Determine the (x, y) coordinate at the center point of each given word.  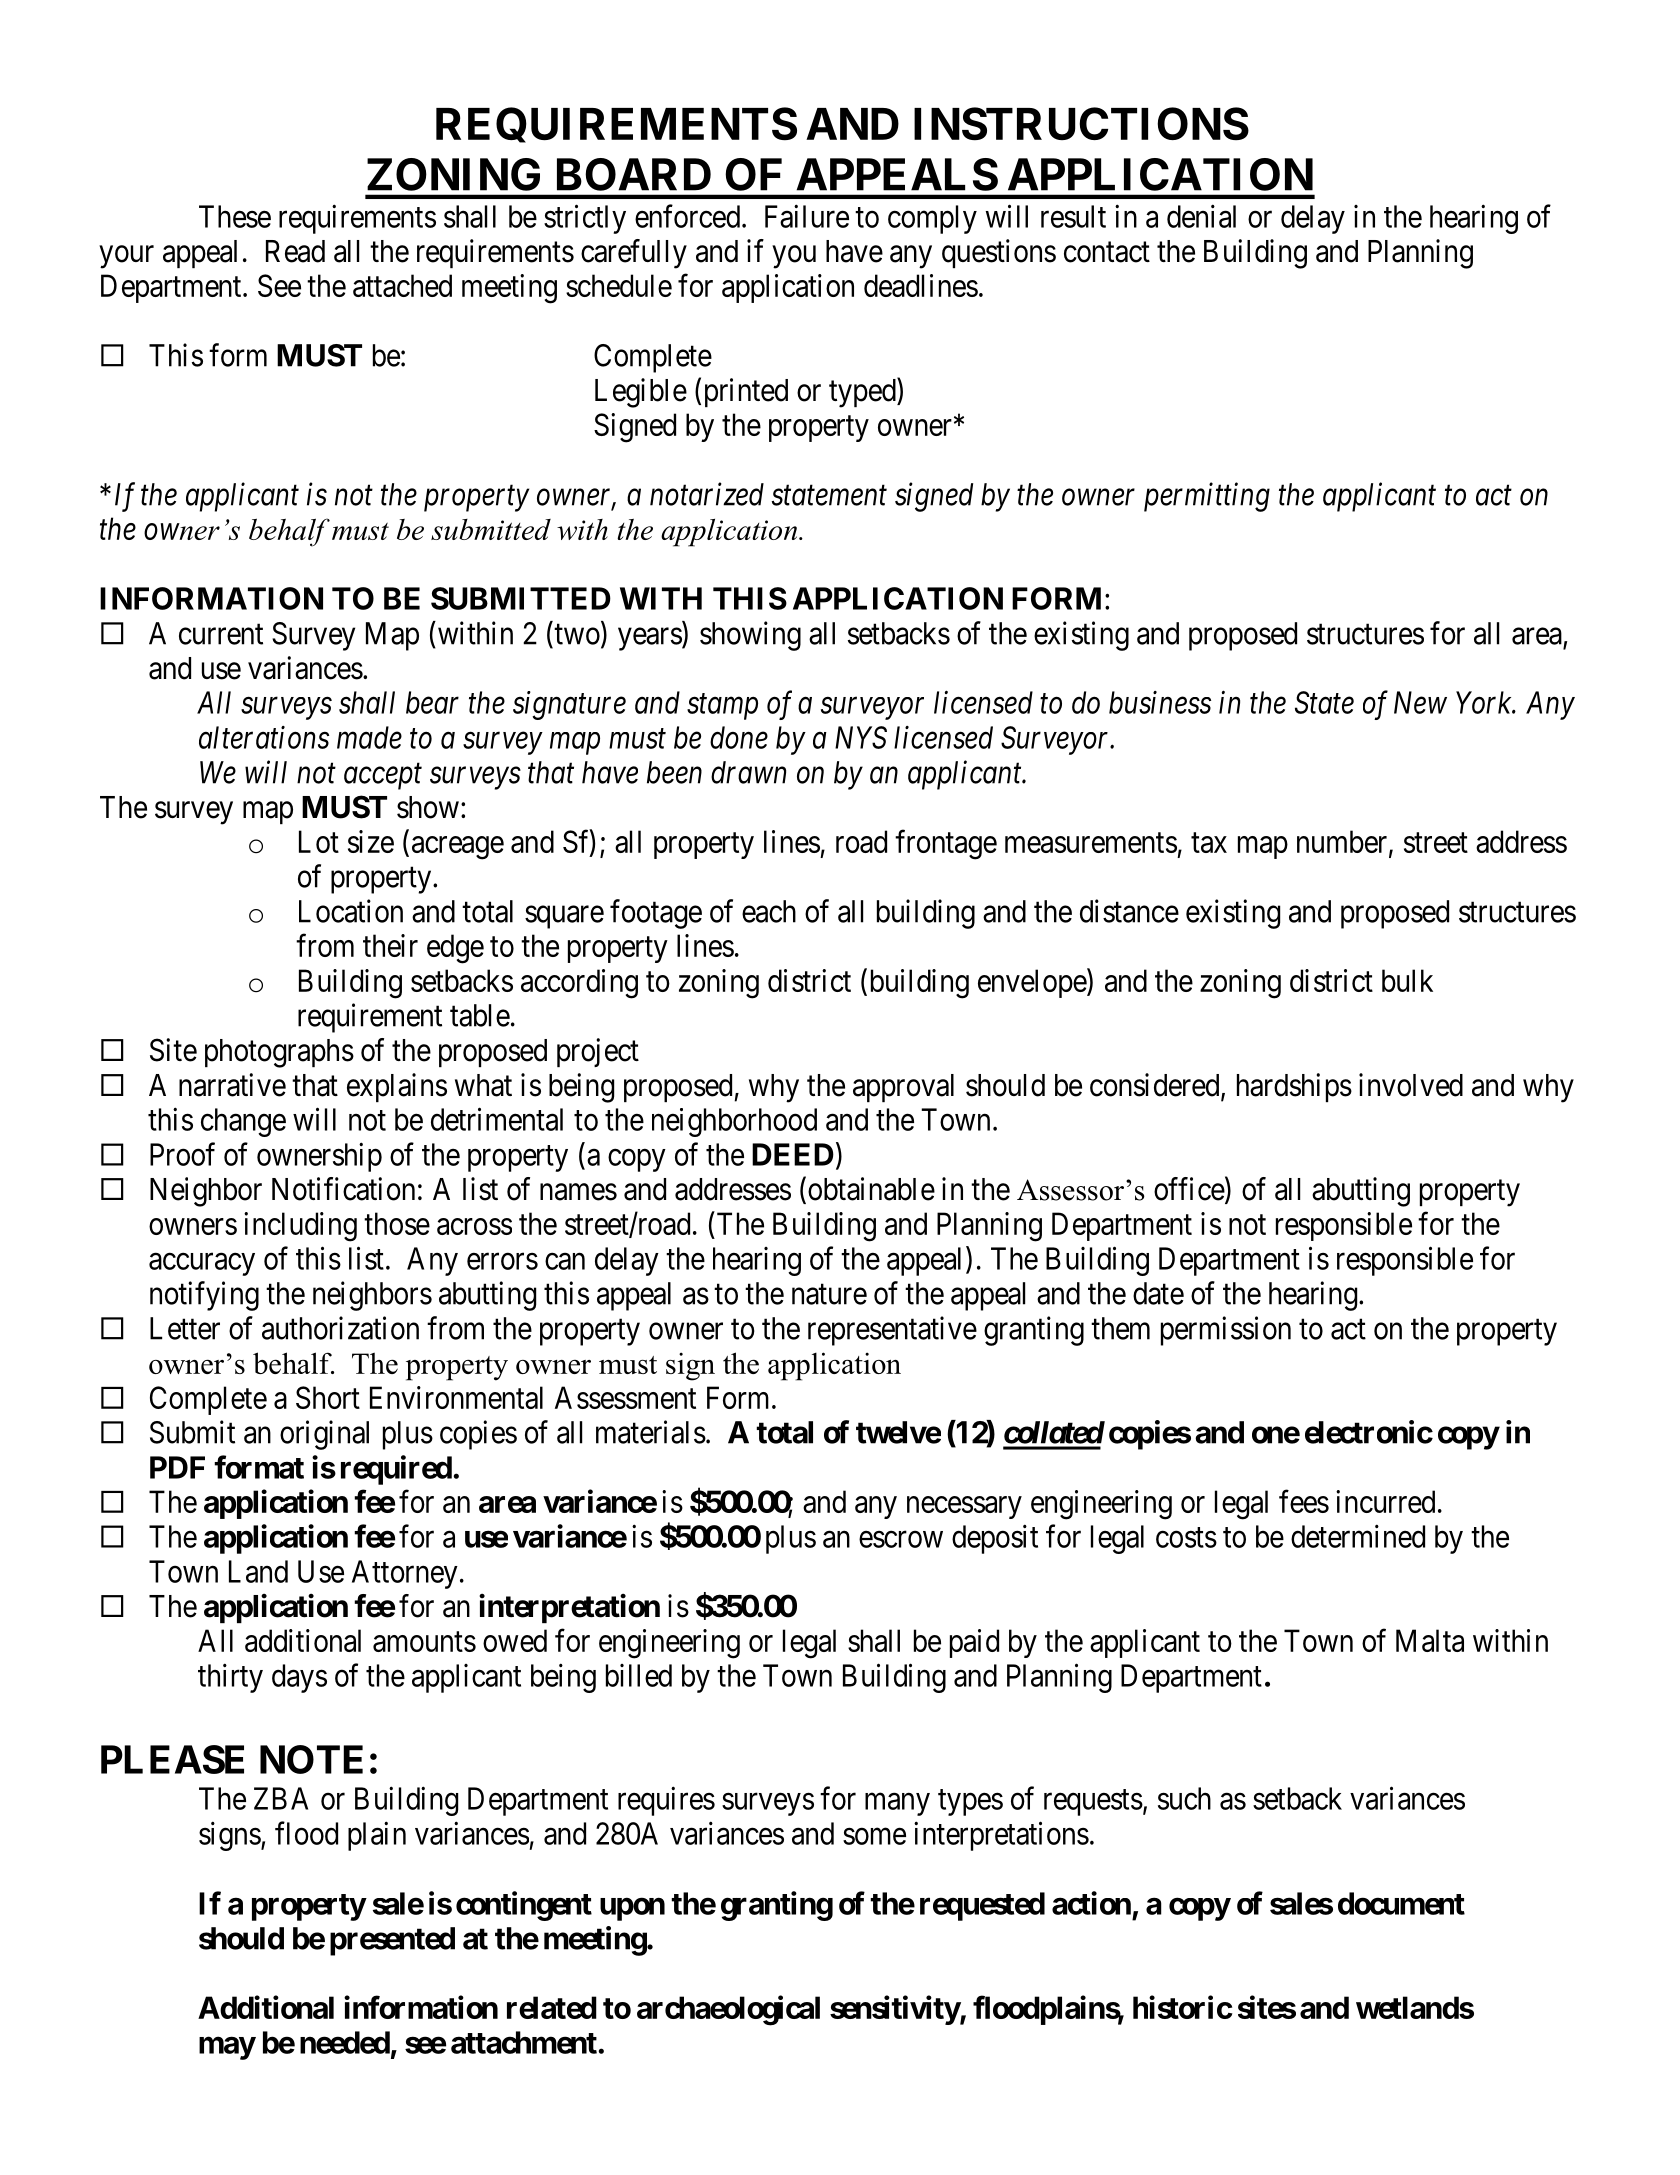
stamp (722, 707)
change (243, 1122)
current (221, 634)
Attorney (405, 1574)
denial (1201, 216)
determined (1358, 1536)
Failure (807, 216)
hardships (1294, 1087)
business (1160, 702)
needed (345, 2042)
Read (295, 251)
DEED (793, 1154)
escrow (901, 1539)
